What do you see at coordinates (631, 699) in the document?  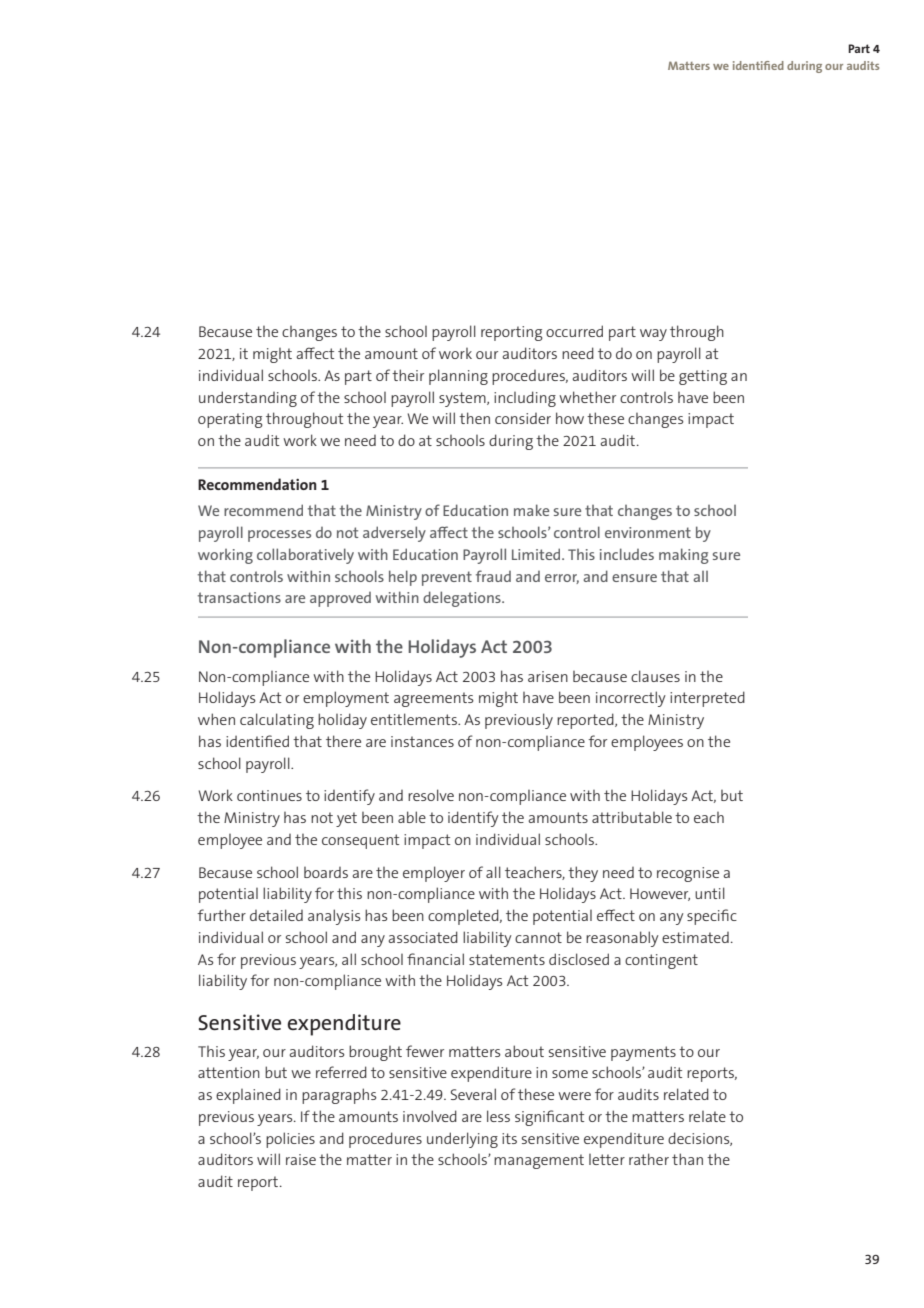 I see `incorrectly` at bounding box center [631, 699].
